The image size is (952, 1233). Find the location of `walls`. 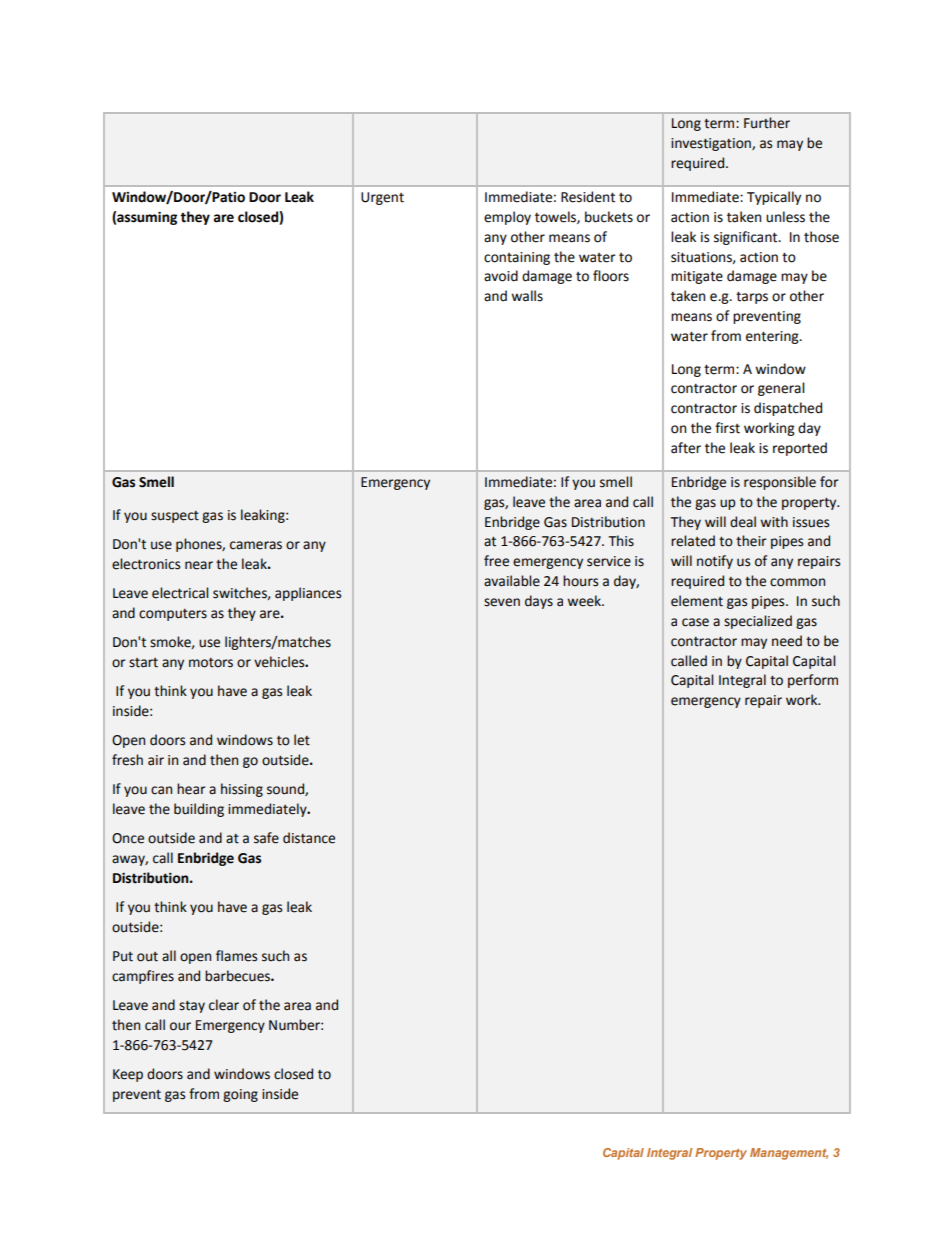

walls is located at coordinates (527, 296).
